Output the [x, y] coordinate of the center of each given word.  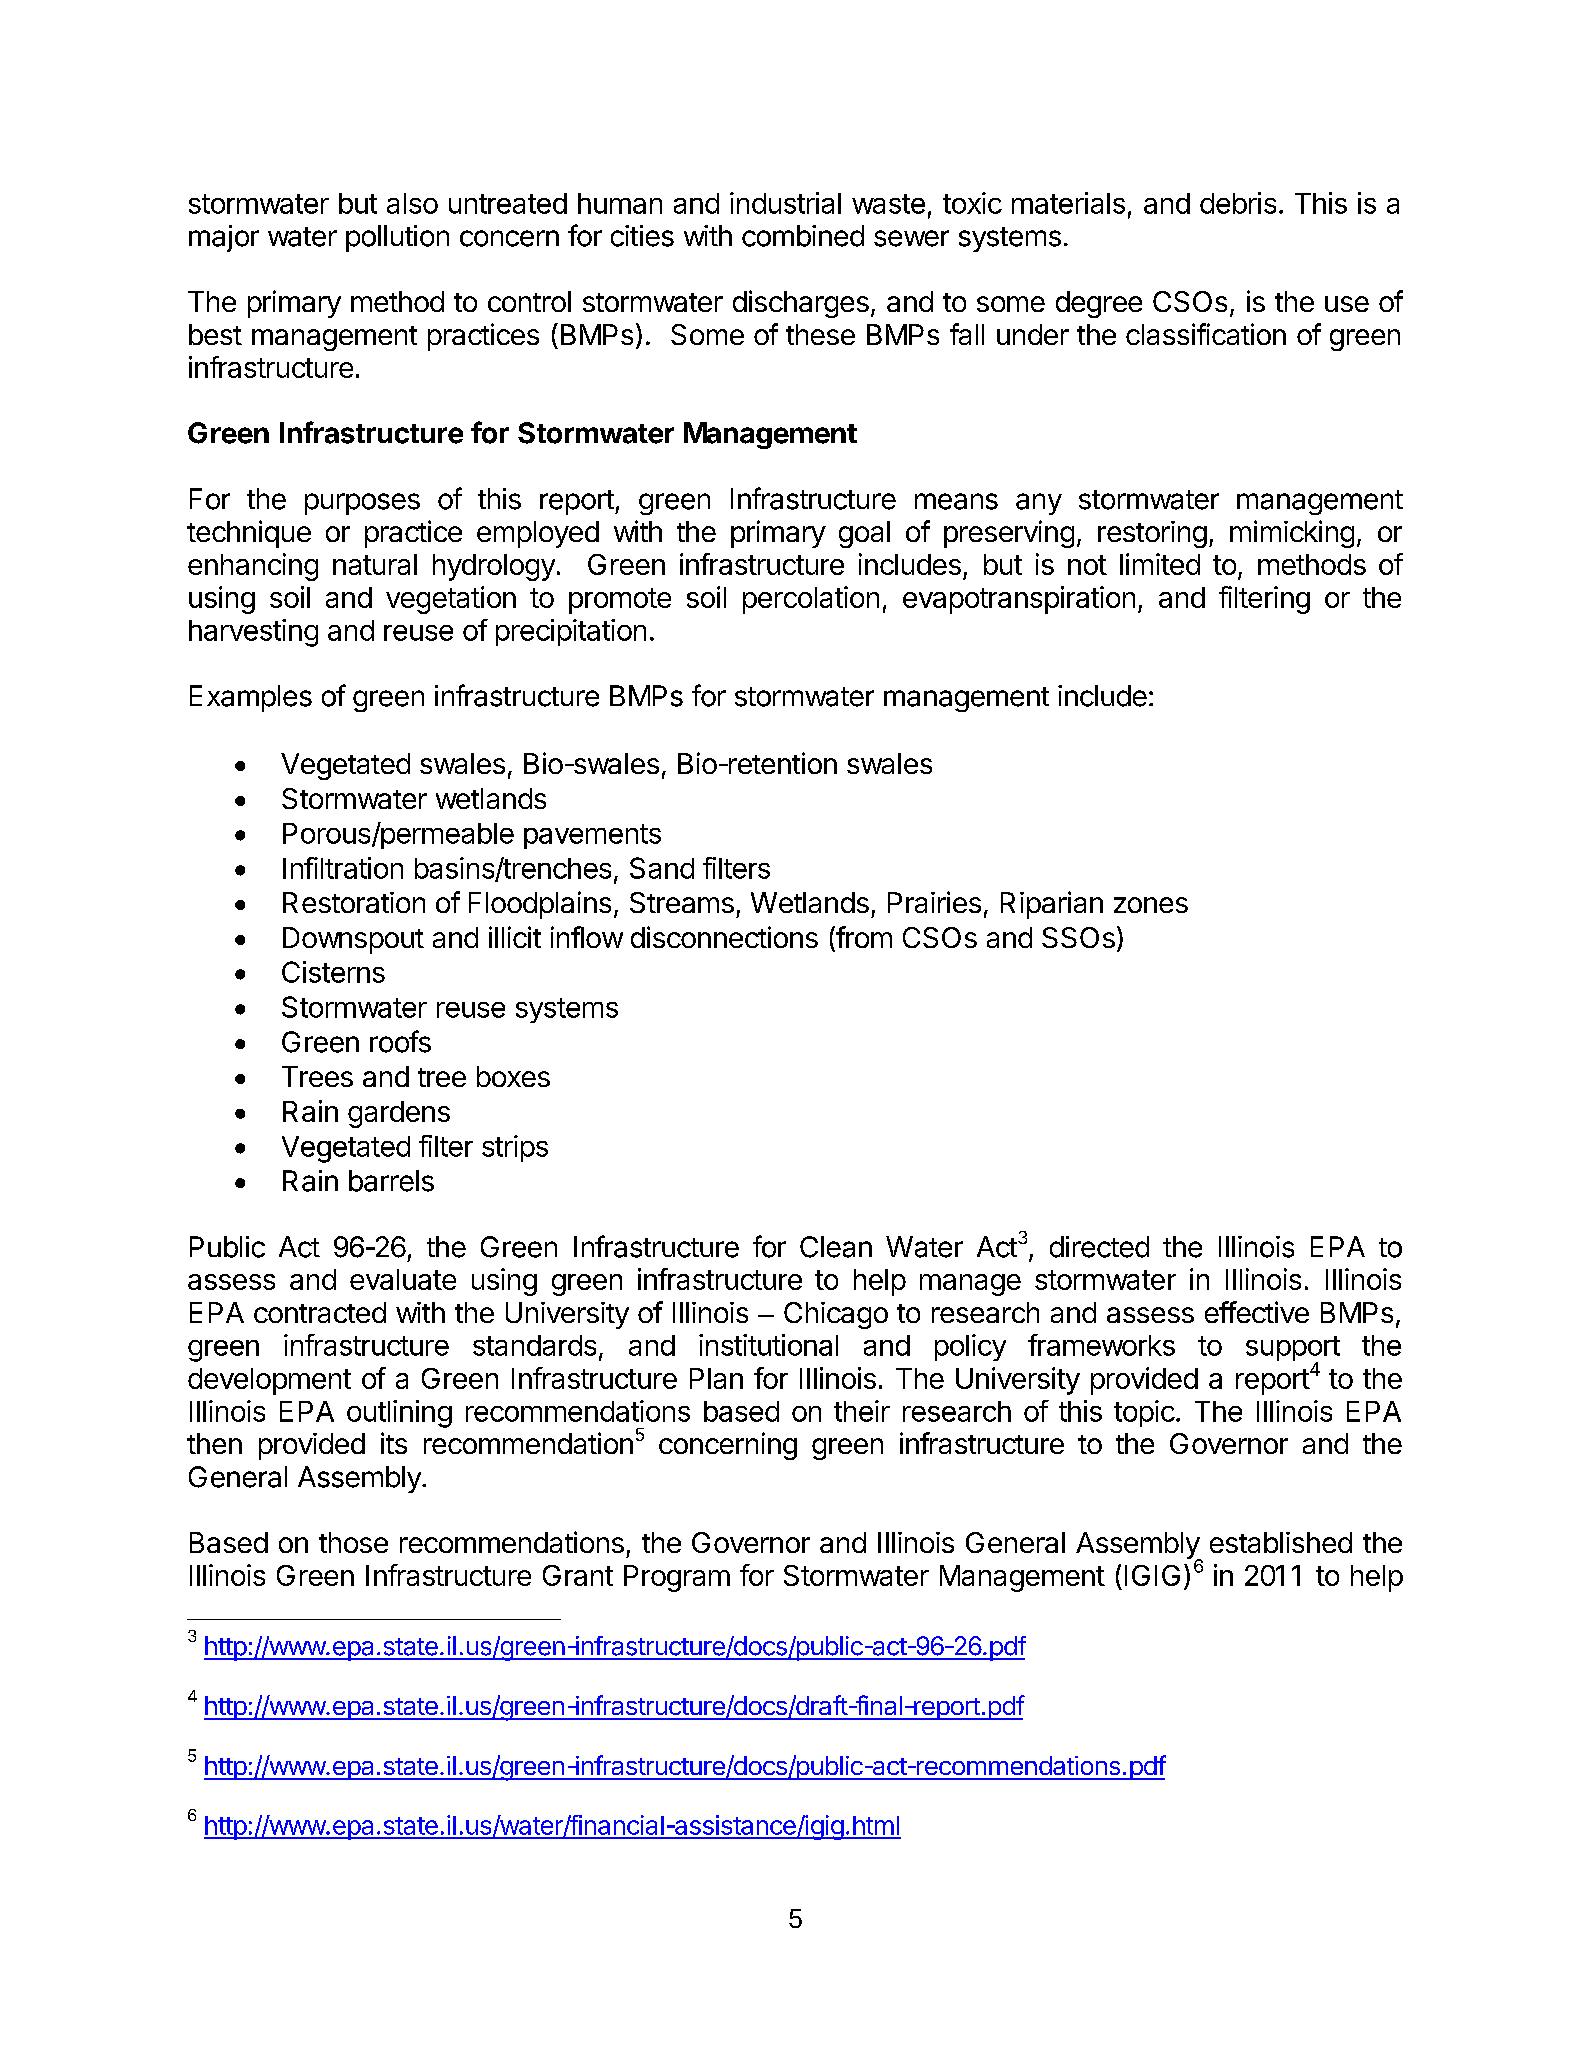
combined [803, 236]
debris [1238, 203]
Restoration [354, 902]
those [353, 1542]
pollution [397, 238]
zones [1151, 905]
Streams [682, 902]
